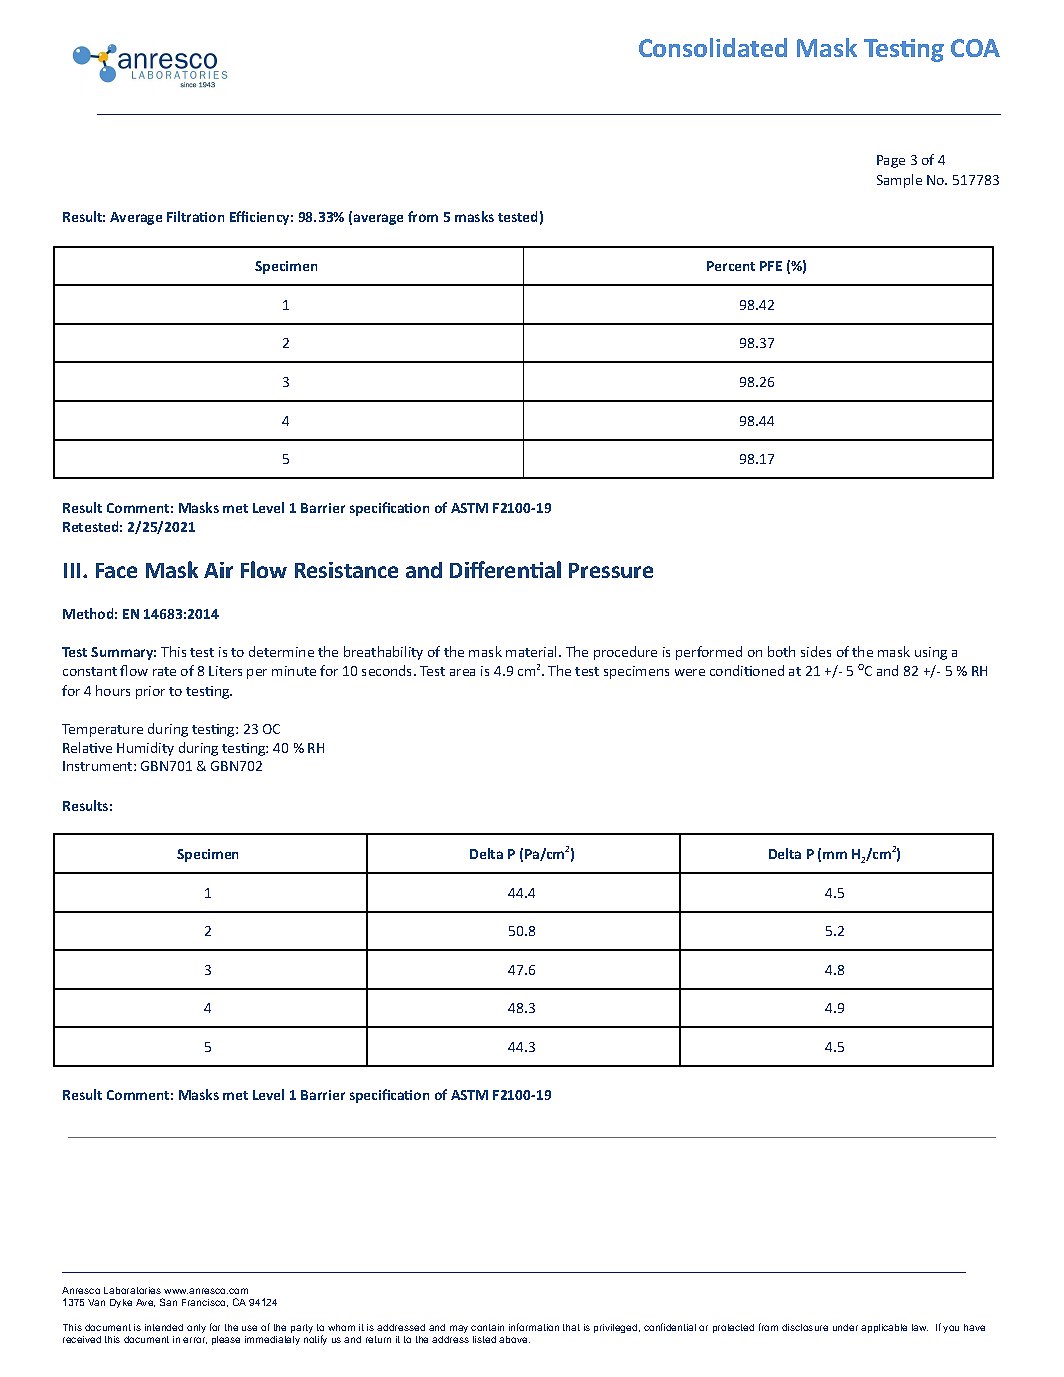 The width and height of the screenshot is (1064, 1377). Describe the element at coordinates (884, 1328) in the screenshot. I see `applicable` at that location.
